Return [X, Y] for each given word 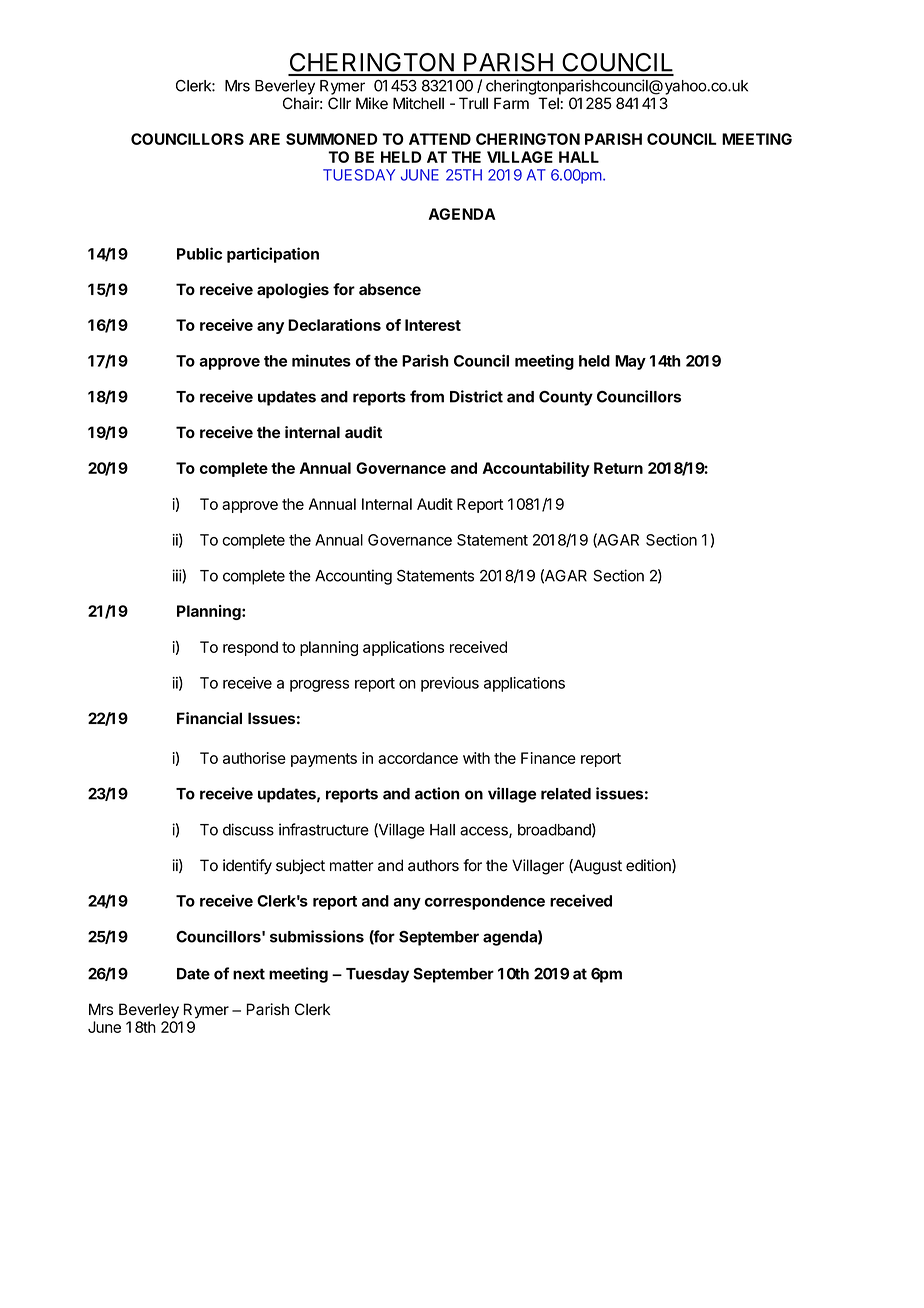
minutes [321, 360]
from [427, 396]
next [249, 974]
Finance [548, 758]
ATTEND [440, 139]
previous [450, 684]
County [566, 398]
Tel [548, 103]
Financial [209, 718]
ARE [264, 139]
